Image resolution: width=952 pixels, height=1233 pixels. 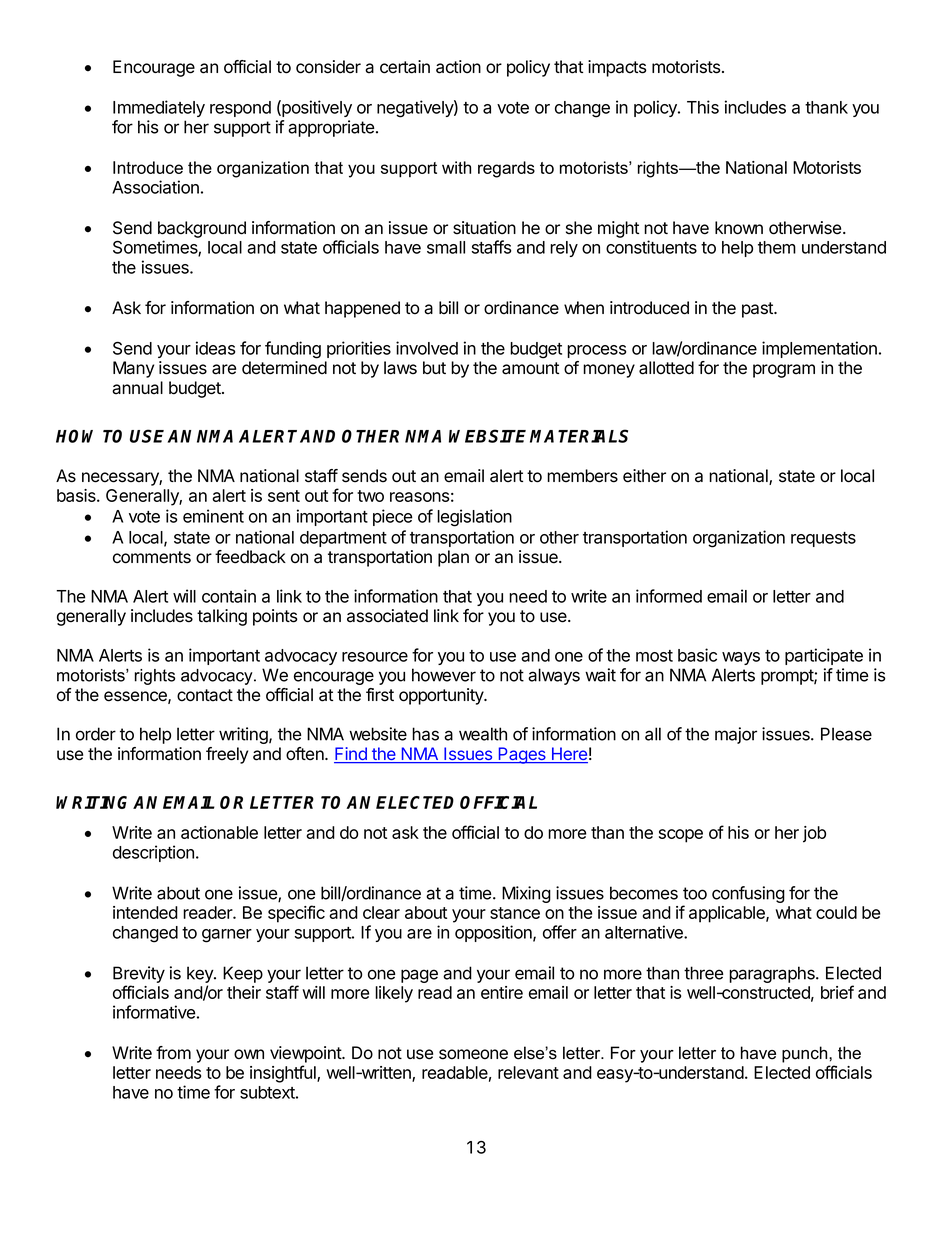 I want to click on certain, so click(x=405, y=67).
